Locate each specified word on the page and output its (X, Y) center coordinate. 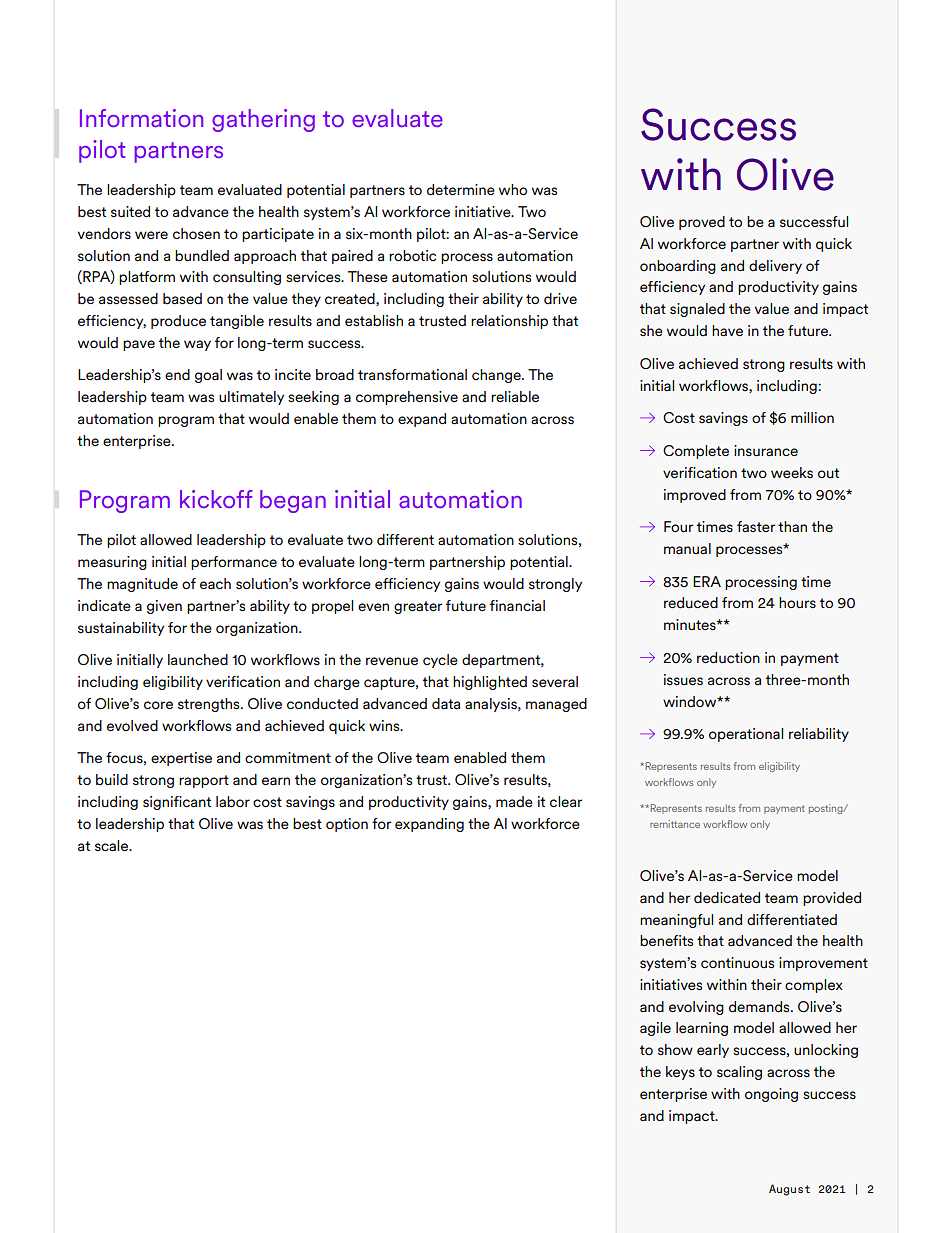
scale (113, 846)
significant (177, 803)
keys (680, 1073)
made (514, 802)
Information (141, 118)
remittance (675, 824)
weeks (792, 472)
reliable (515, 397)
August (789, 1190)
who (513, 189)
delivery (775, 267)
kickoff (216, 499)
